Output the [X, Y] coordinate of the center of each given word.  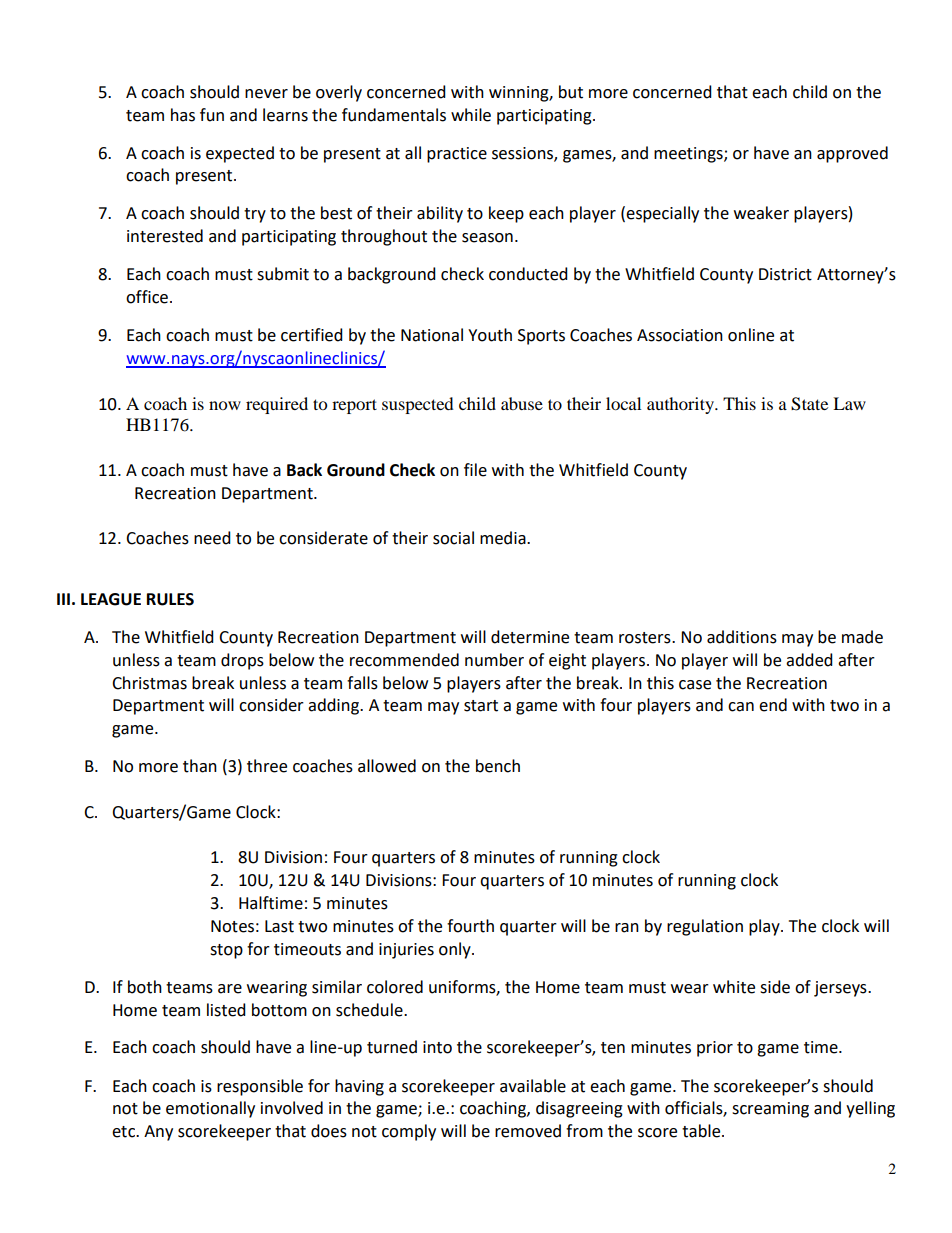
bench [498, 766]
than [200, 766]
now [225, 405]
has [183, 115]
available [533, 1086]
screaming [770, 1110]
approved [852, 154]
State [809, 404]
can [741, 707]
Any [158, 1133]
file [475, 470]
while [471, 115]
